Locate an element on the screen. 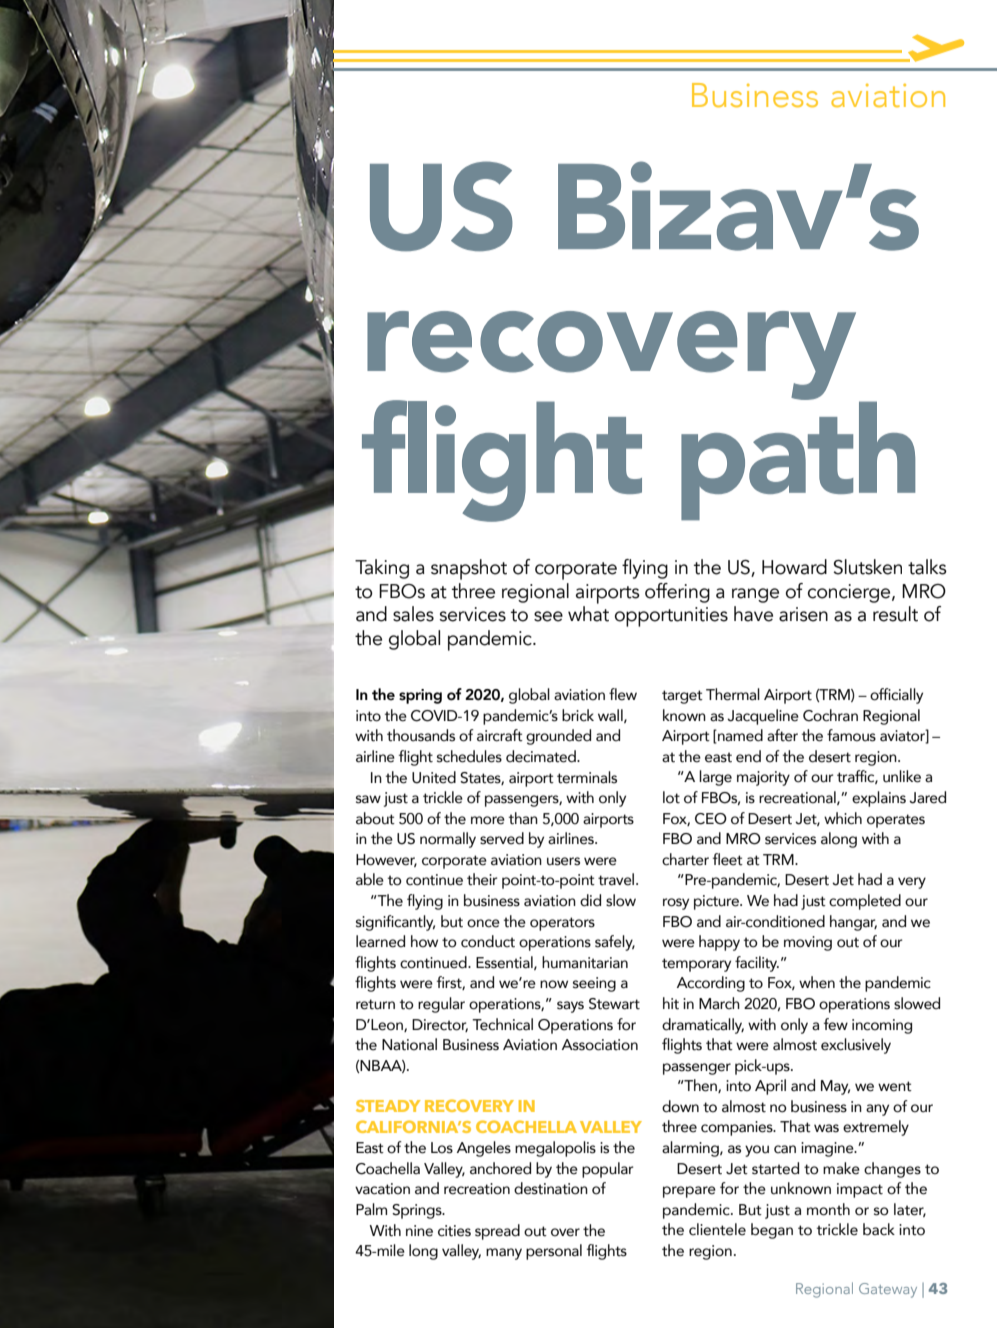  Gateway is located at coordinates (888, 1290).
